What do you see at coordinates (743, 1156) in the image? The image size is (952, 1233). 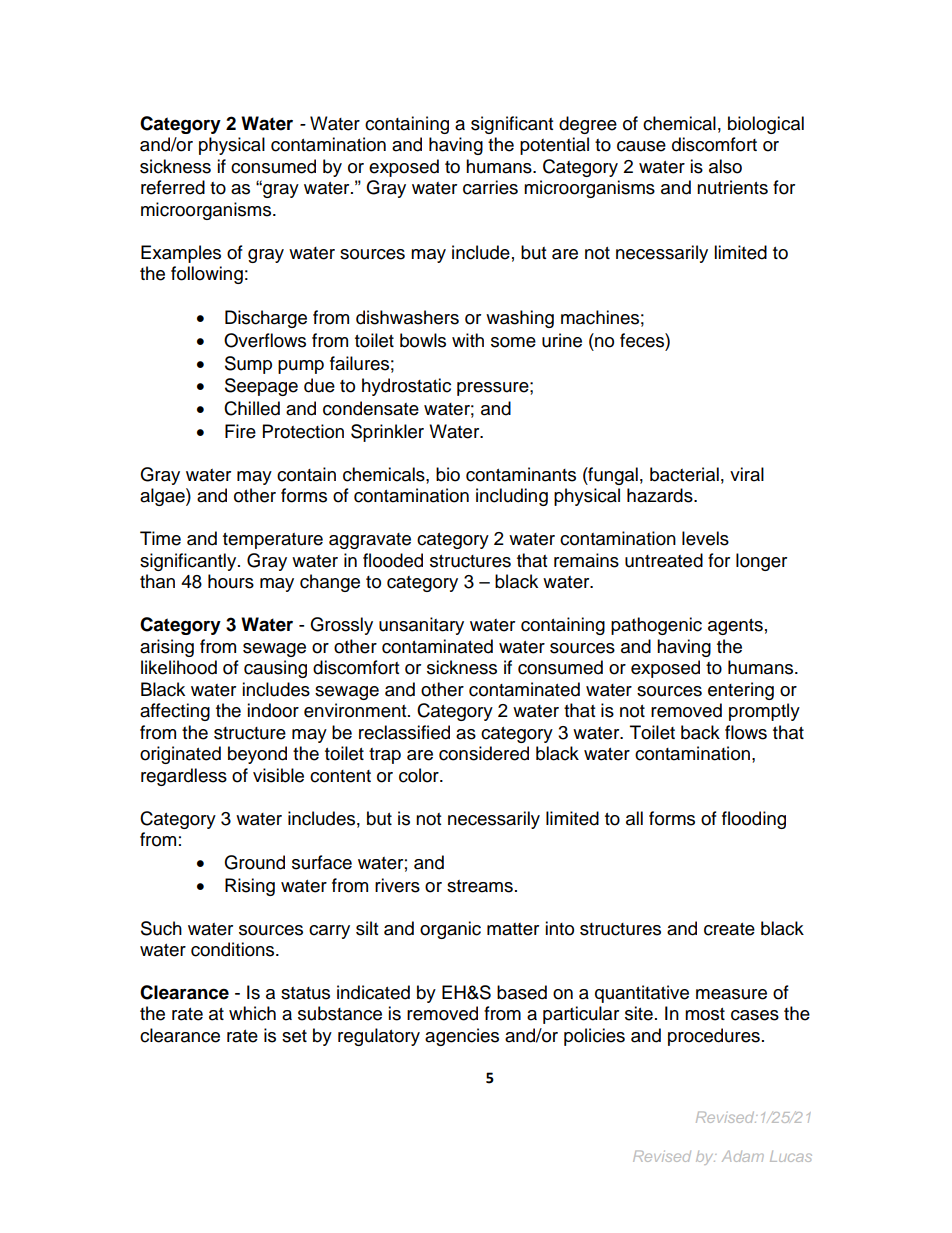 I see `Adam` at bounding box center [743, 1156].
